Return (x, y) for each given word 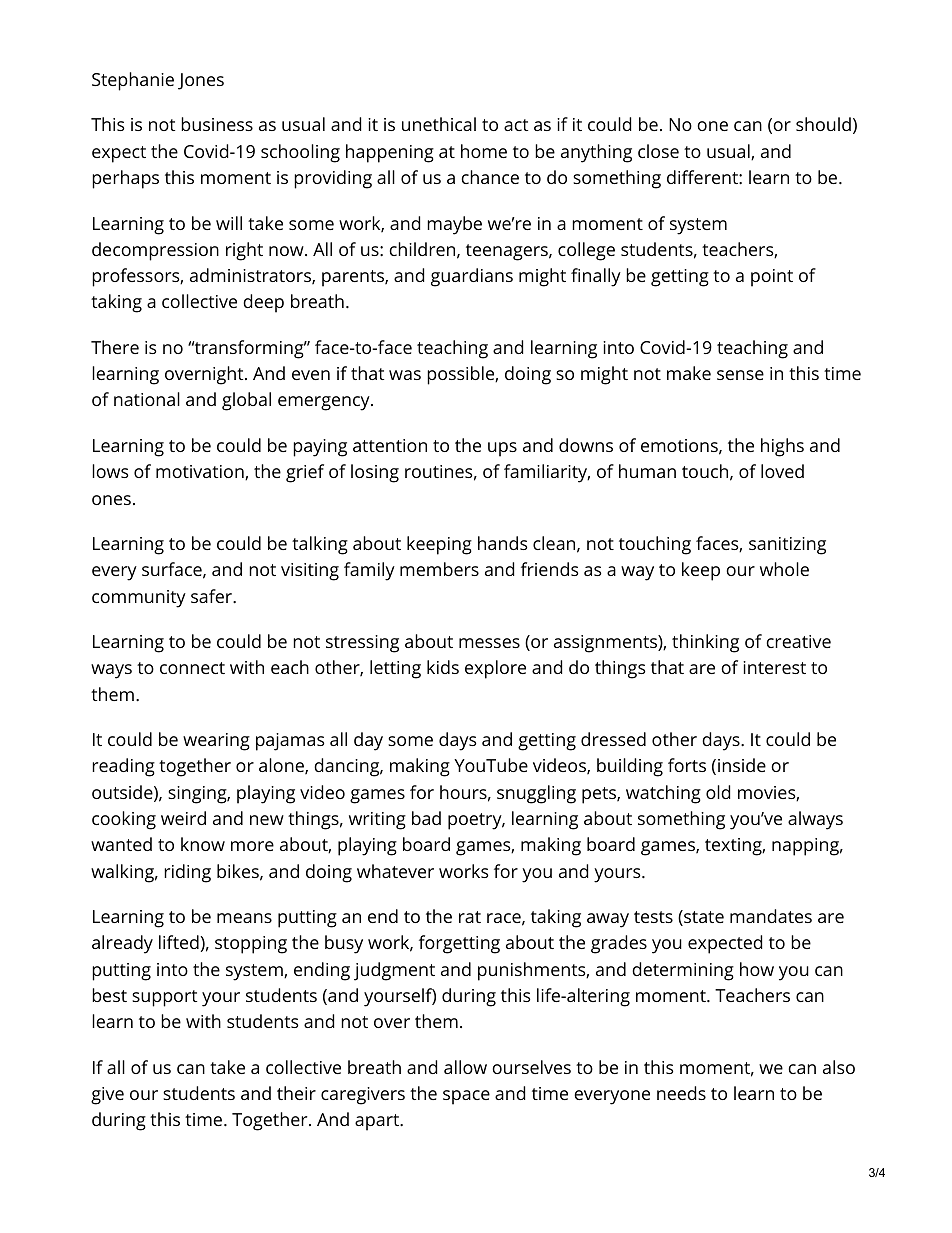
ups (502, 449)
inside (742, 765)
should (823, 124)
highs (782, 447)
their (296, 1093)
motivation (201, 472)
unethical (439, 124)
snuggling (536, 794)
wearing (216, 742)
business (217, 124)
